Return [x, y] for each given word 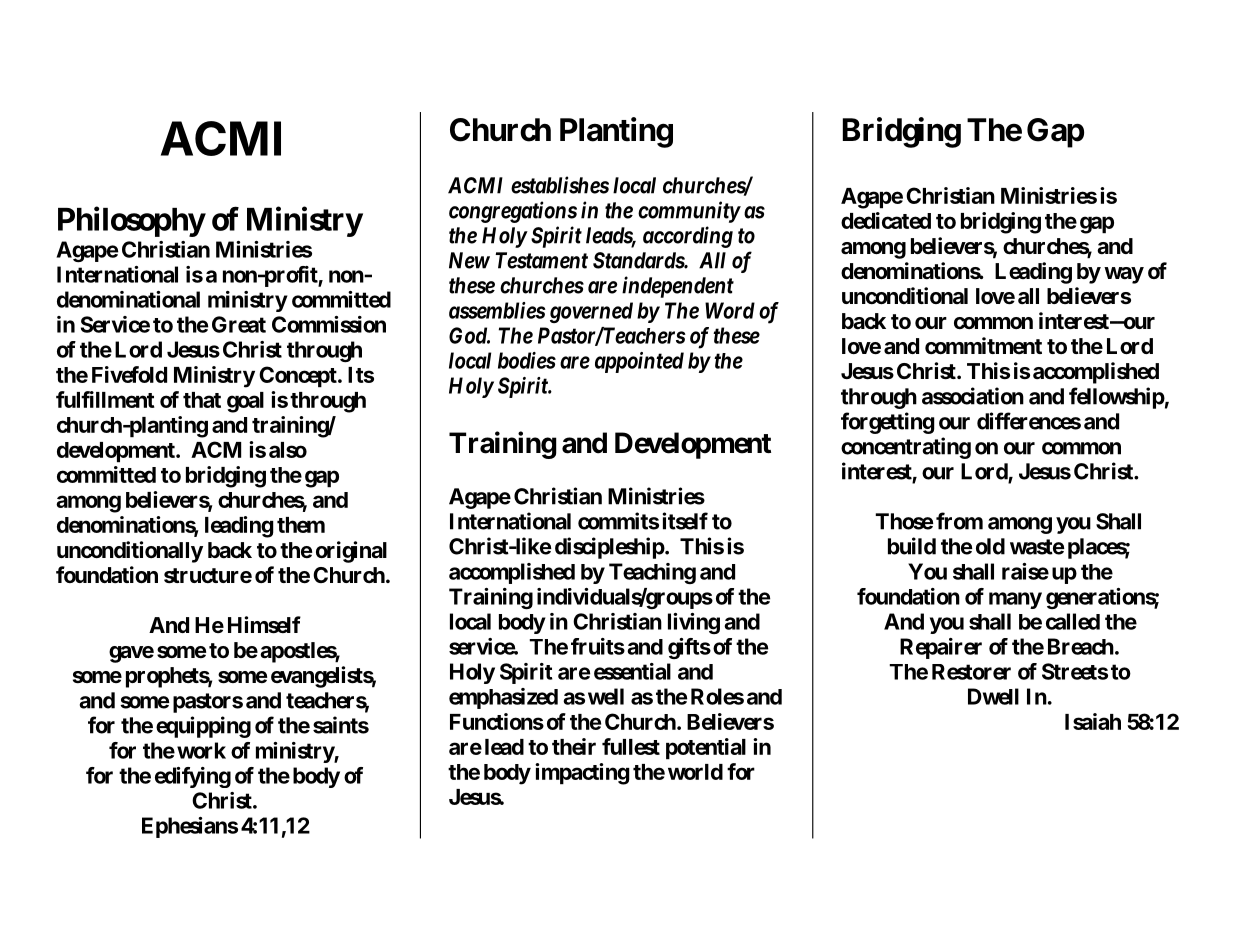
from [959, 521]
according [688, 237]
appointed [639, 362]
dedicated [886, 220]
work [201, 750]
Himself [264, 625]
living [694, 623]
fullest [631, 746]
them [301, 525]
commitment [983, 345]
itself [685, 521]
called [1073, 621]
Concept [299, 377]
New [469, 260]
